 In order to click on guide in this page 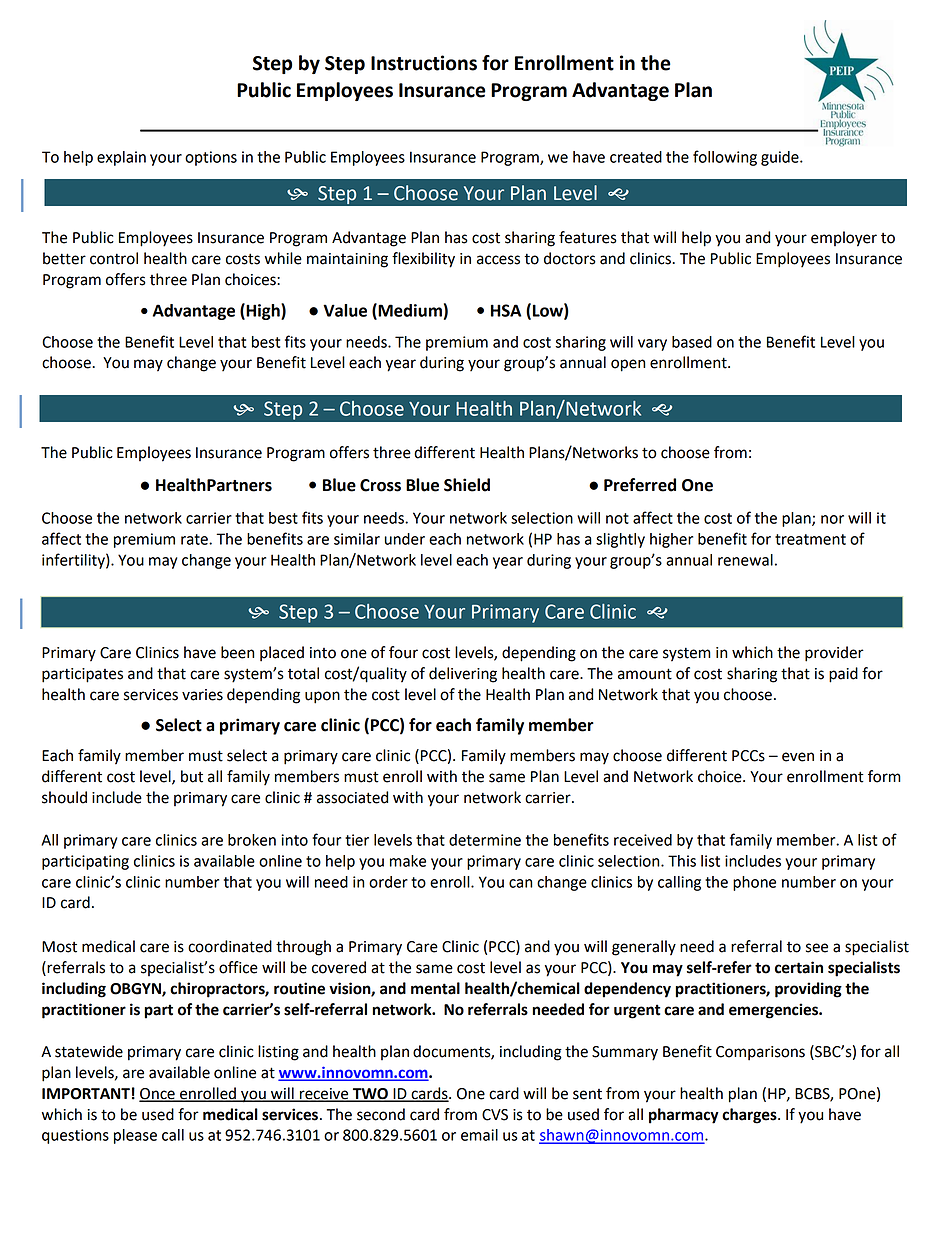, I will do `click(781, 158)`.
